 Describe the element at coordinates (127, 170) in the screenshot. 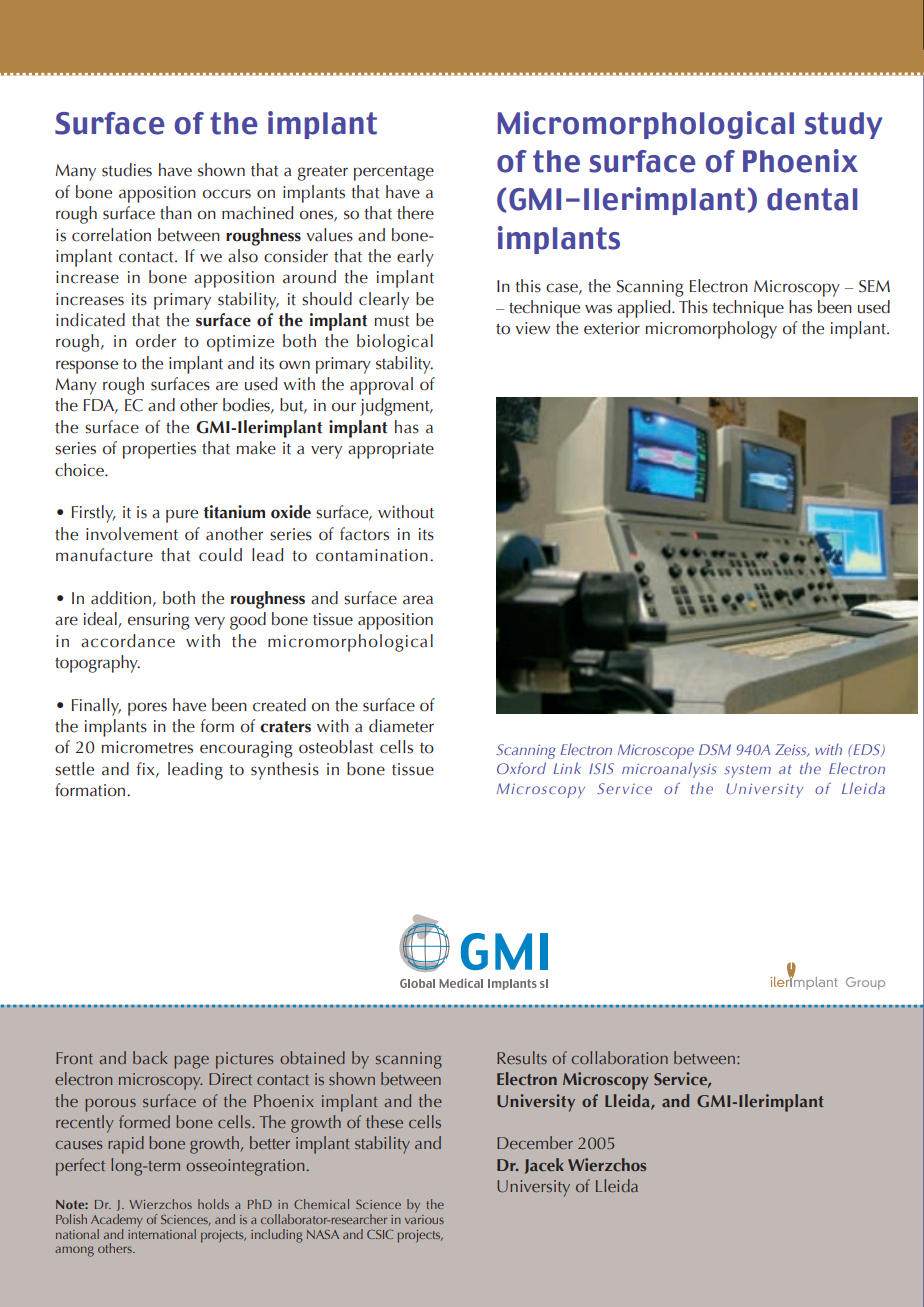

I see `studies` at that location.
